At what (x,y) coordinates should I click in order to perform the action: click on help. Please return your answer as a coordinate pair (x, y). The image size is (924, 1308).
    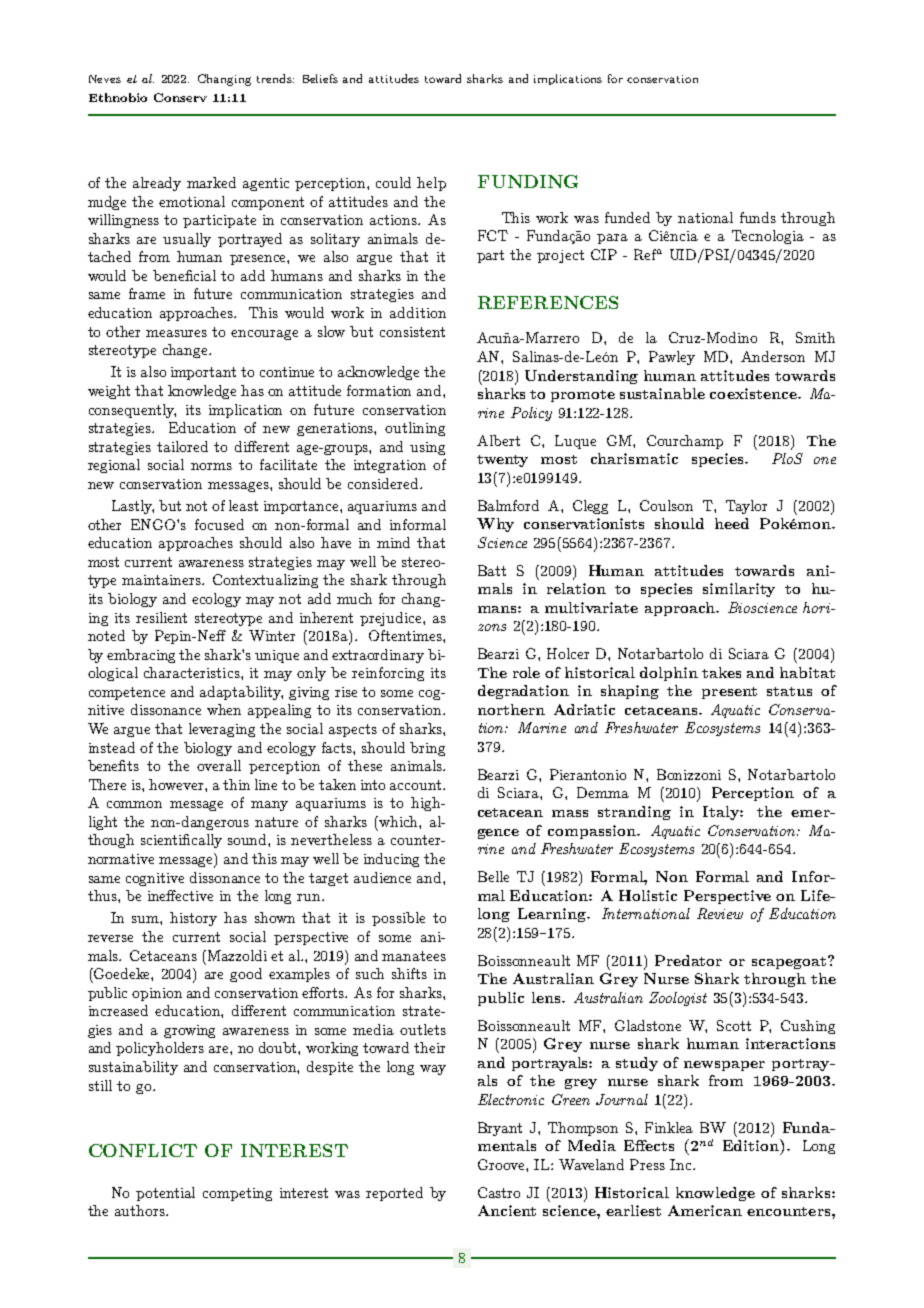
    Looking at the image, I should click on (431, 184).
